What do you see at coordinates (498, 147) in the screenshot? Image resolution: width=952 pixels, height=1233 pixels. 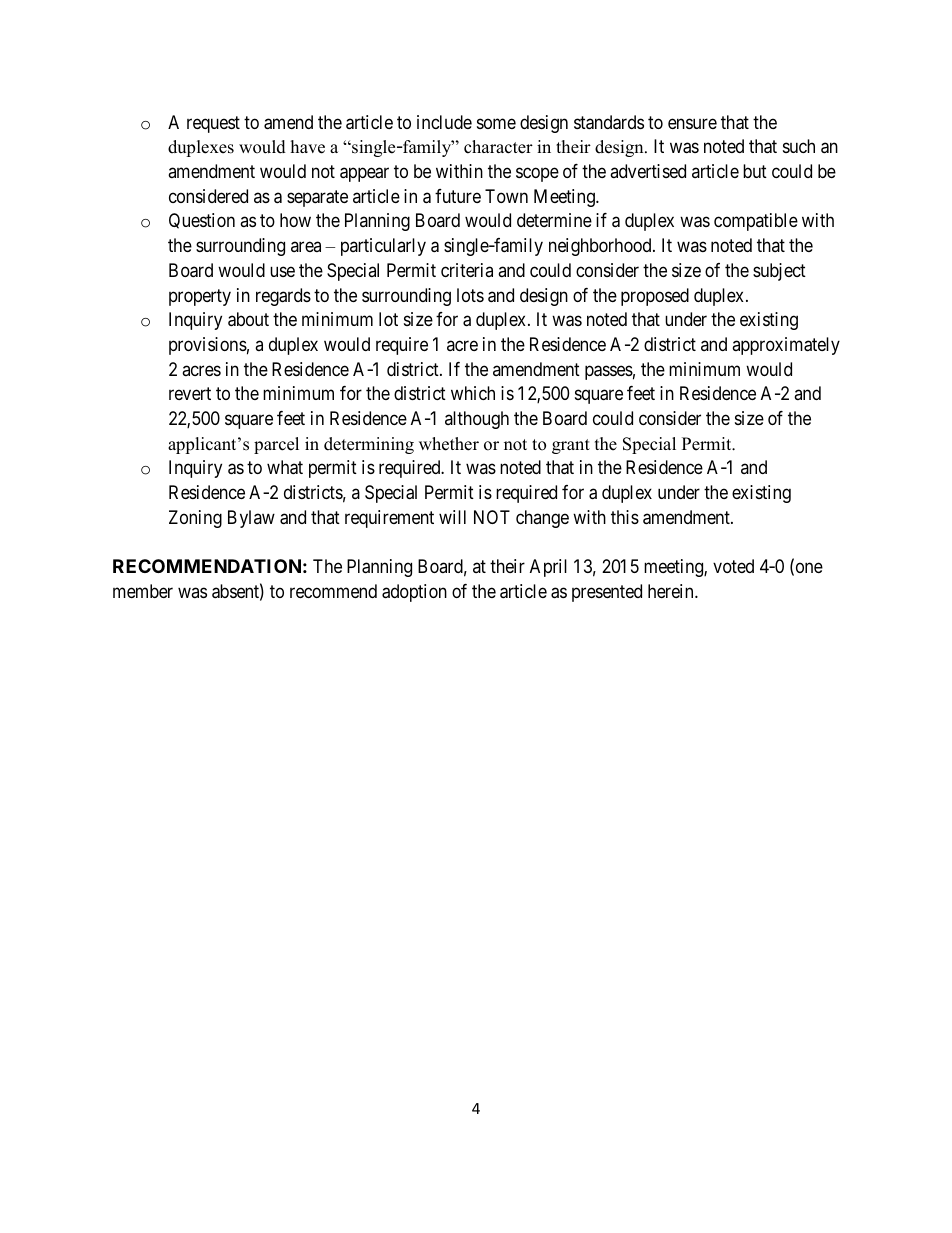 I see `character` at bounding box center [498, 147].
